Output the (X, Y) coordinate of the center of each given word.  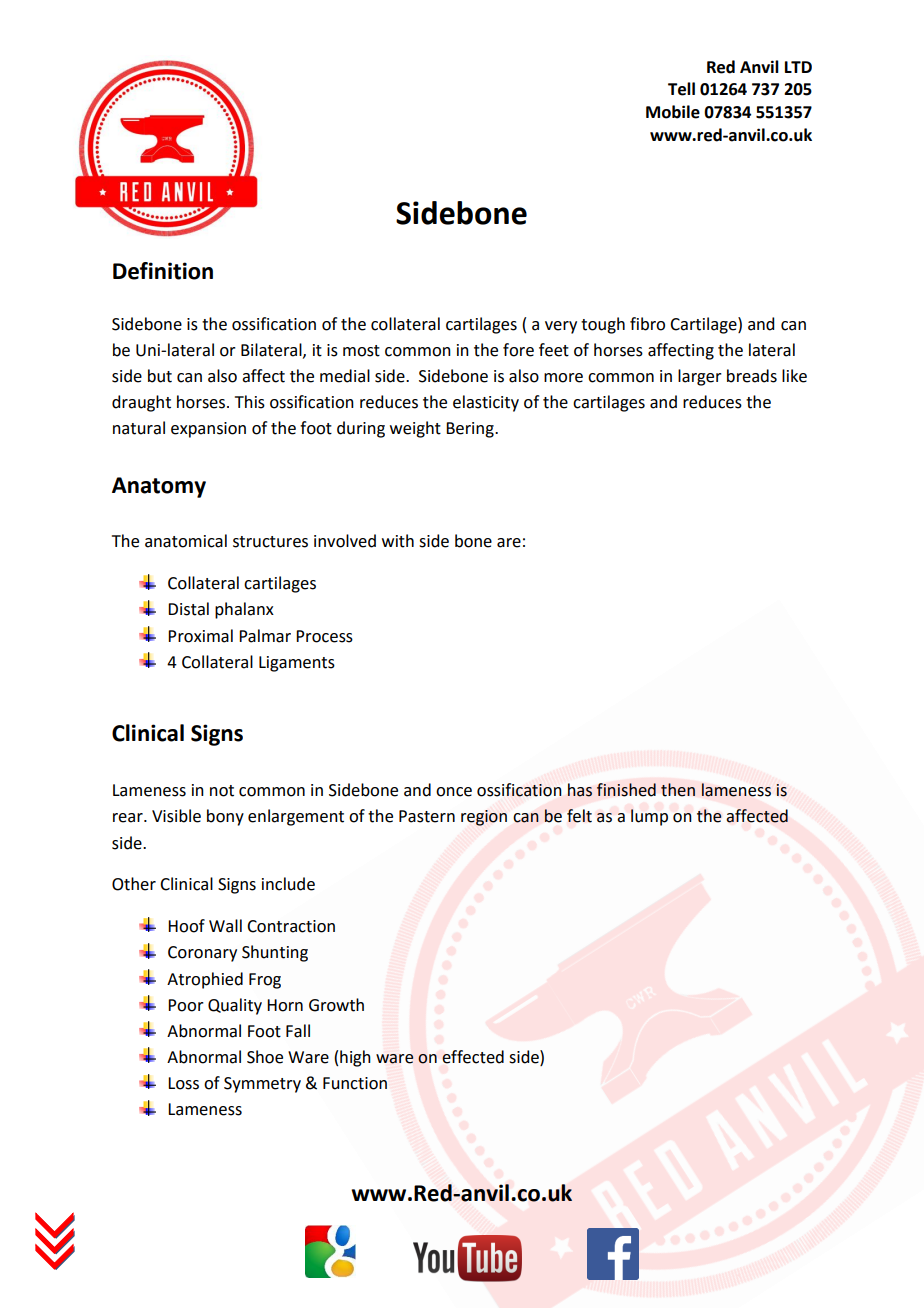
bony (225, 817)
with (398, 541)
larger (700, 377)
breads (752, 376)
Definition (163, 271)
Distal (188, 609)
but (160, 376)
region (484, 818)
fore (518, 350)
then (678, 790)
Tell (681, 89)
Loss (183, 1083)
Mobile (673, 112)
